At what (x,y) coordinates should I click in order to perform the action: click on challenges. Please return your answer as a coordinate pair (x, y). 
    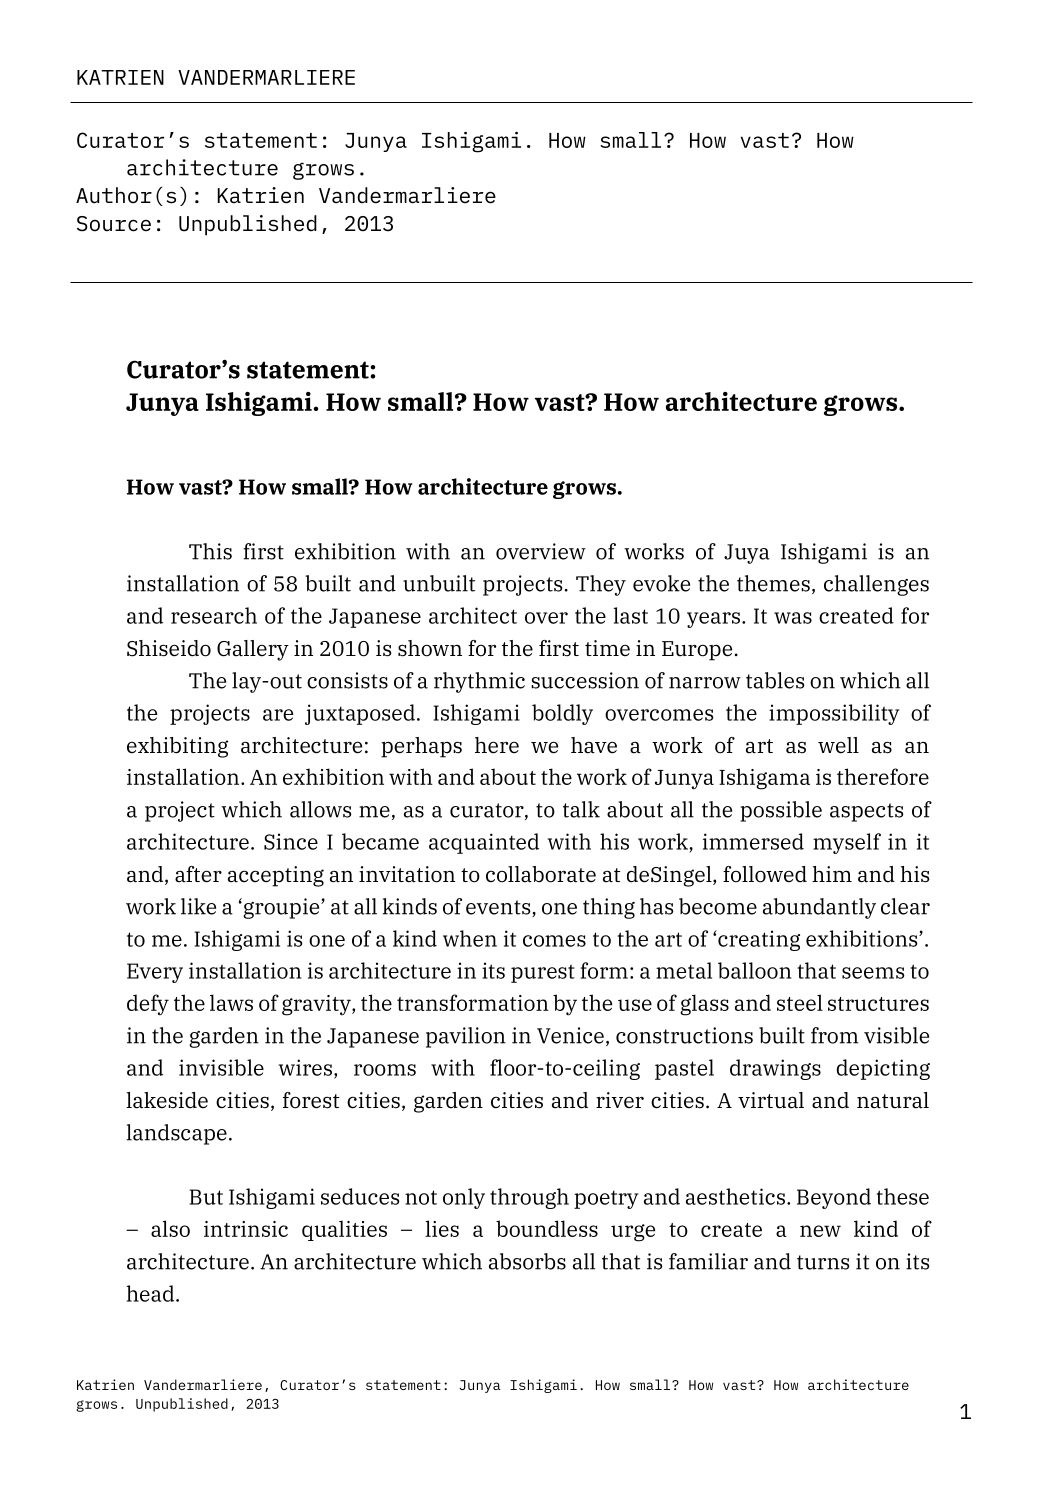
    Looking at the image, I should click on (876, 585).
